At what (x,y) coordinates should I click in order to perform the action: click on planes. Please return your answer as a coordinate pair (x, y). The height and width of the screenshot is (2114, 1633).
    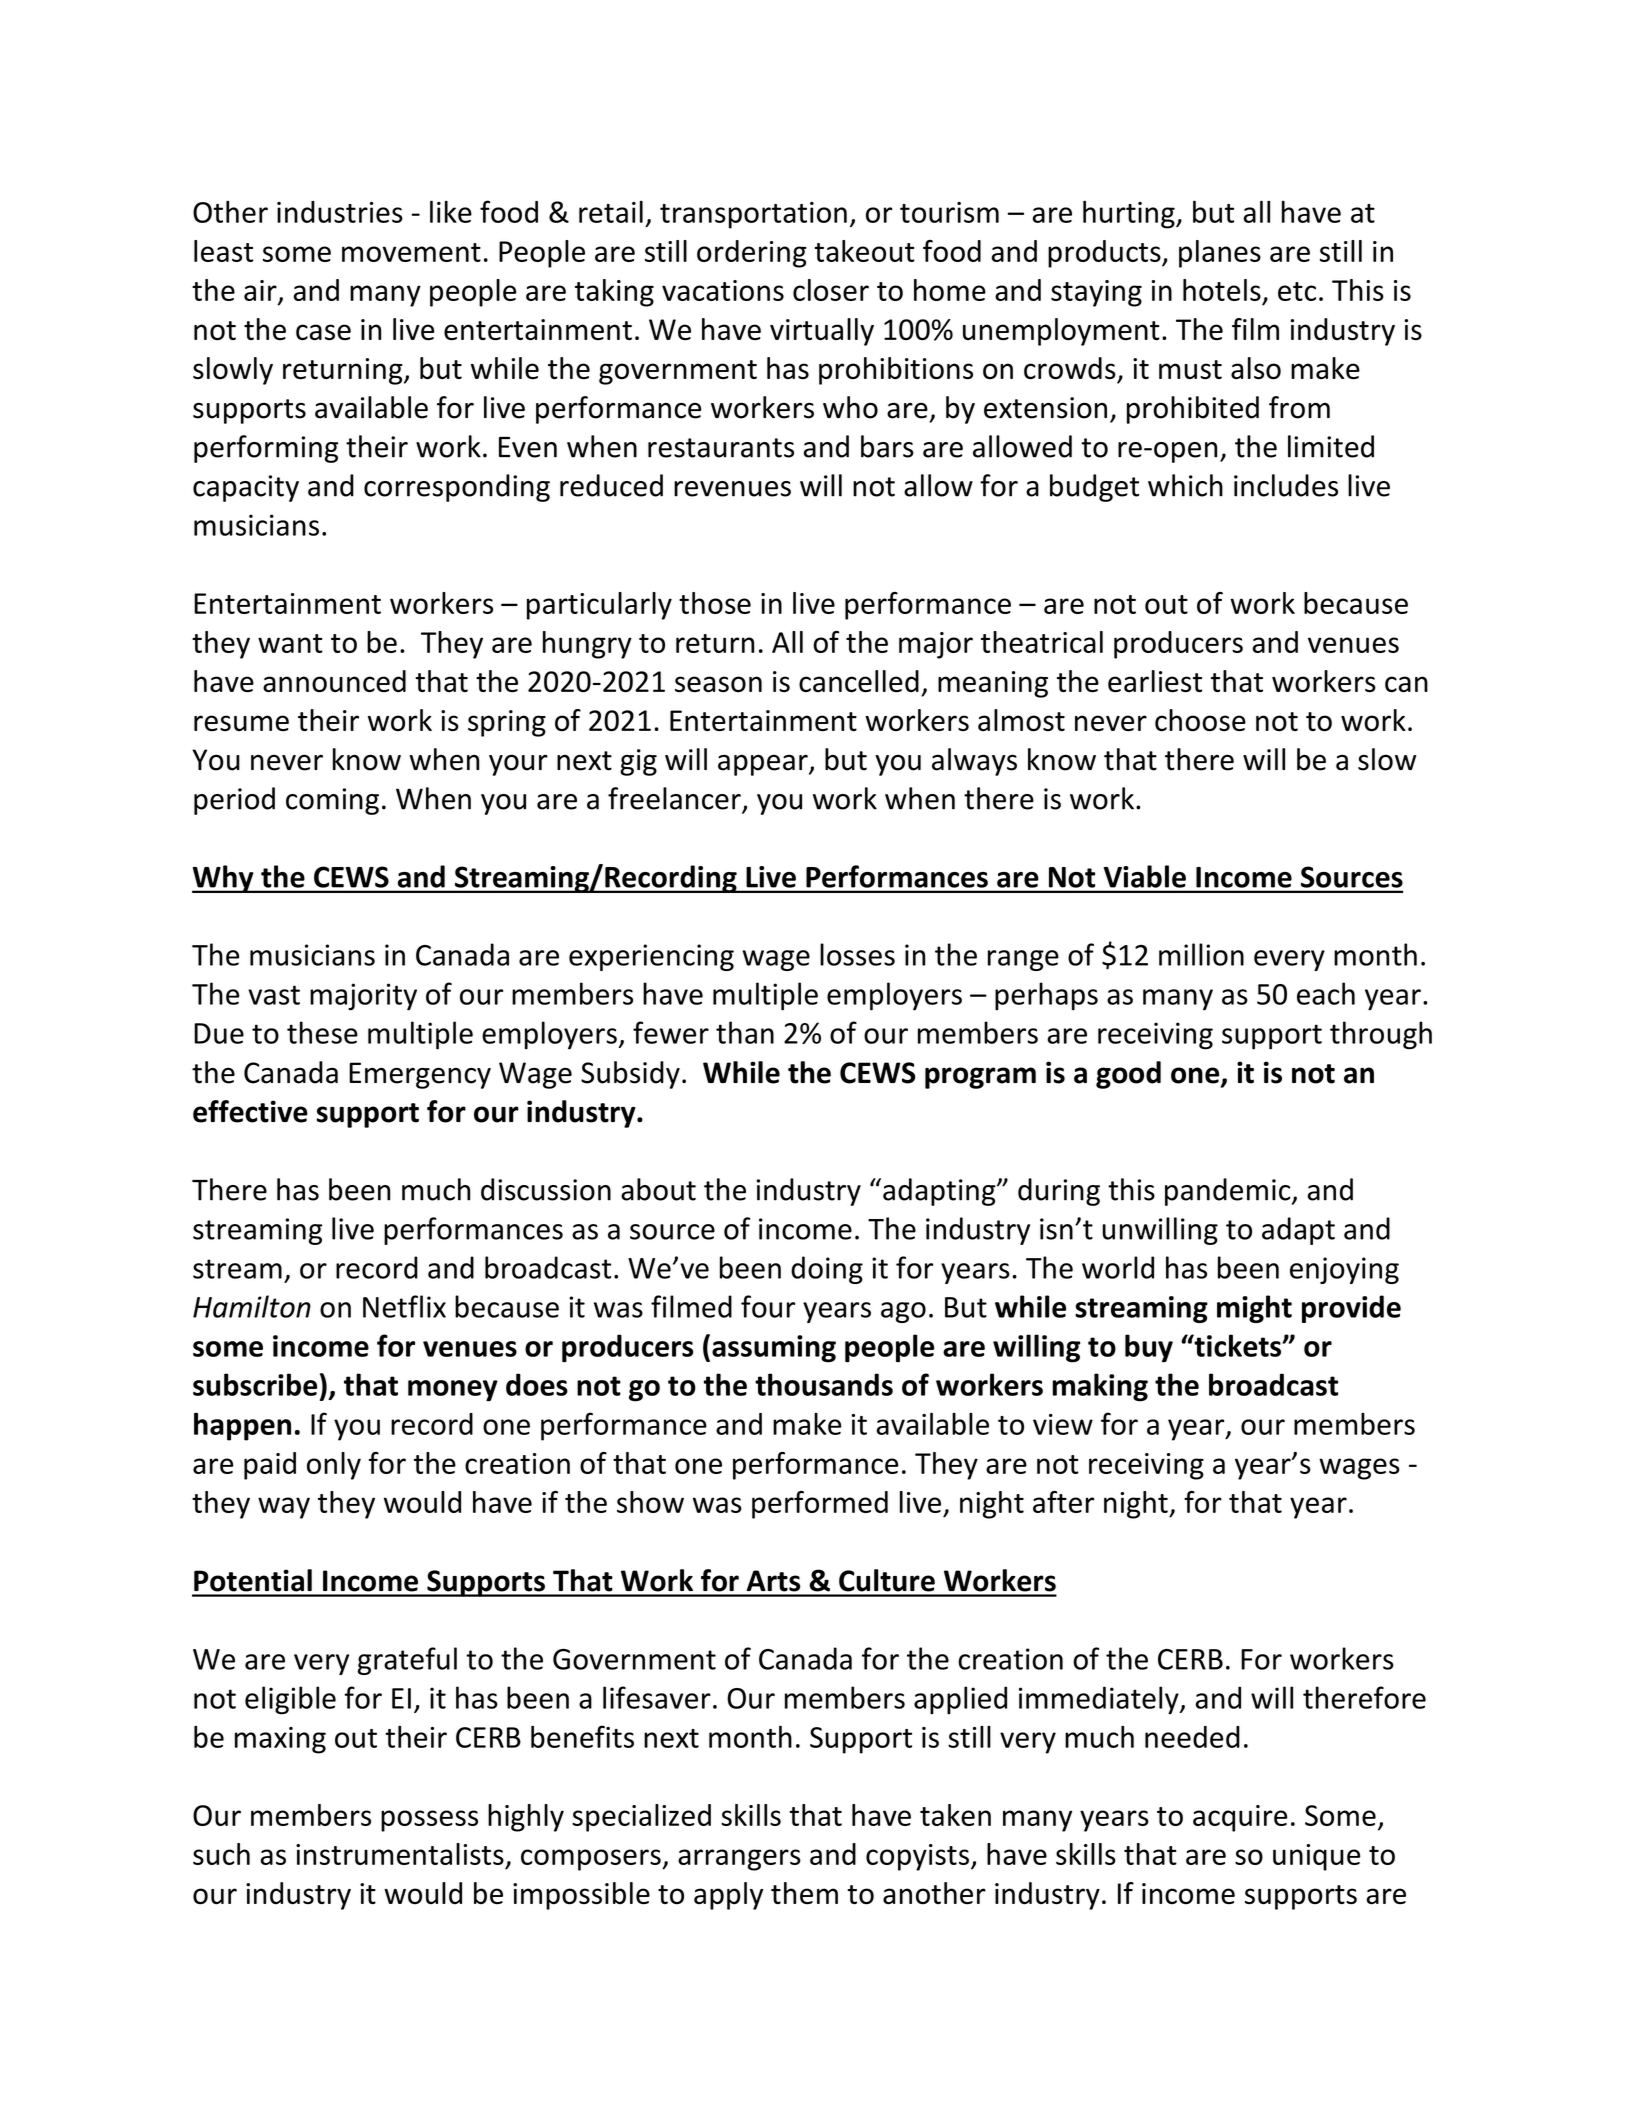
    Looking at the image, I should click on (1220, 254).
